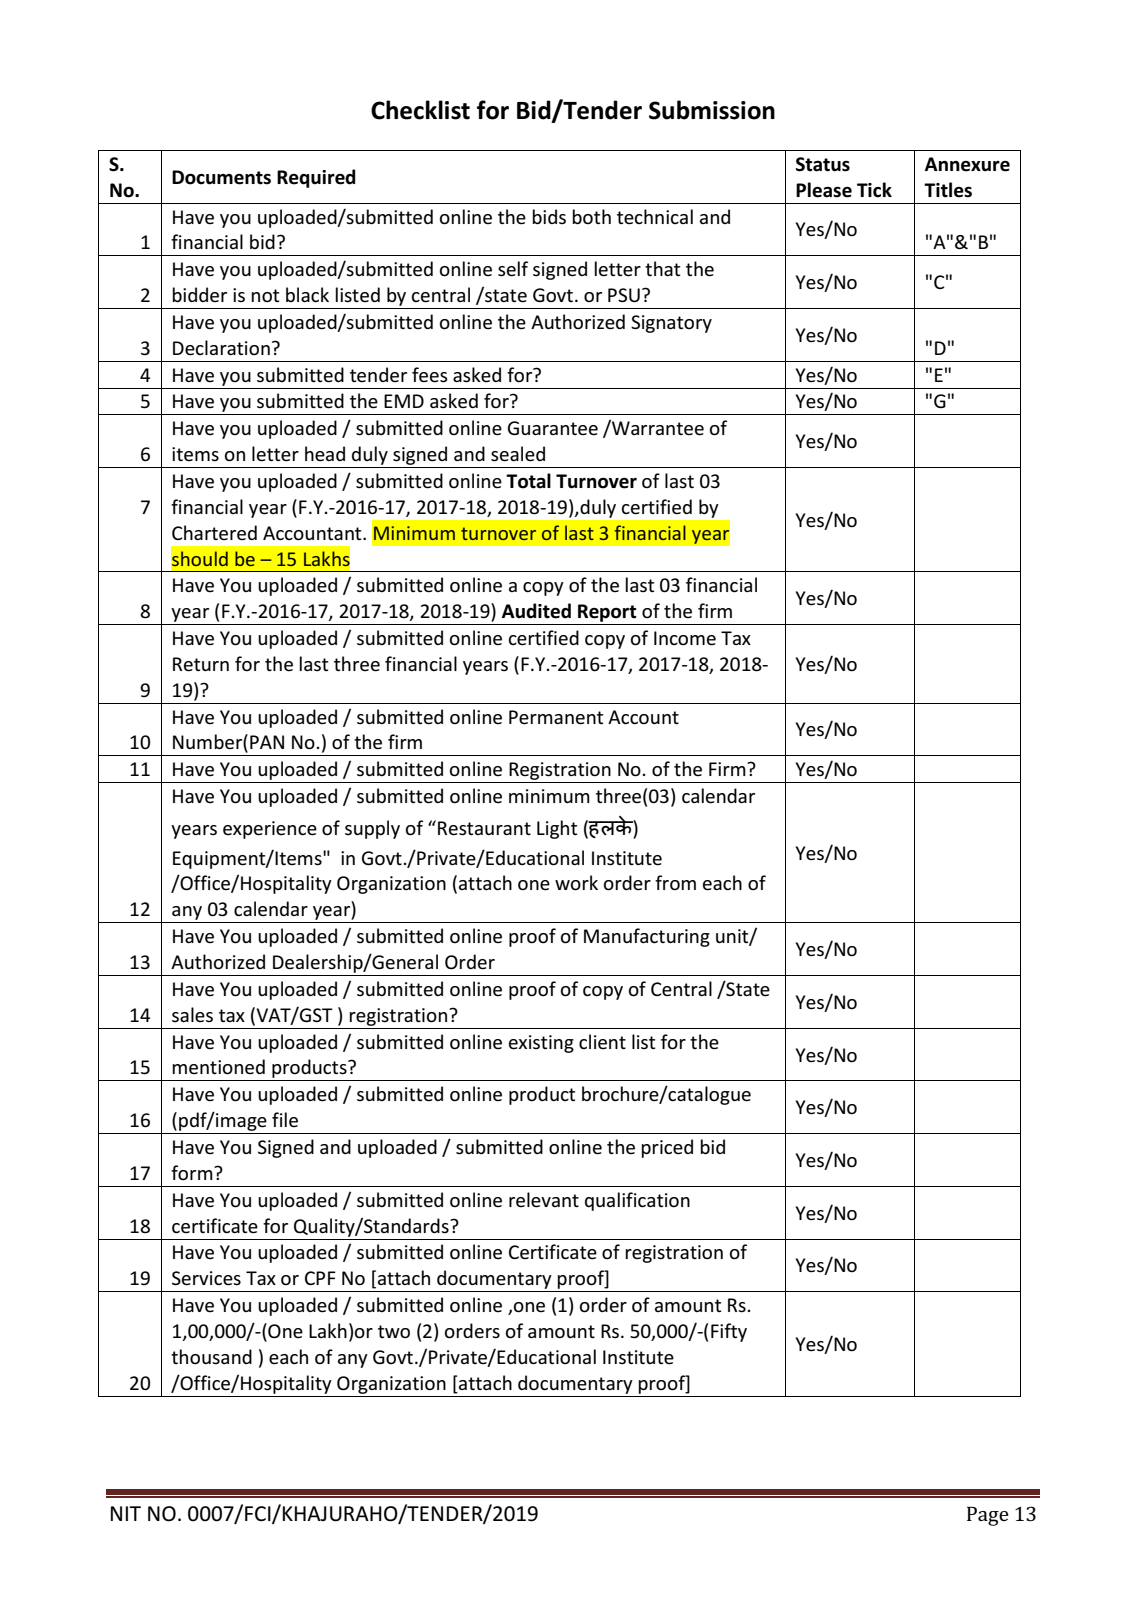 This document has width=1146, height=1622. Describe the element at coordinates (667, 1148) in the document. I see `priced` at that location.
